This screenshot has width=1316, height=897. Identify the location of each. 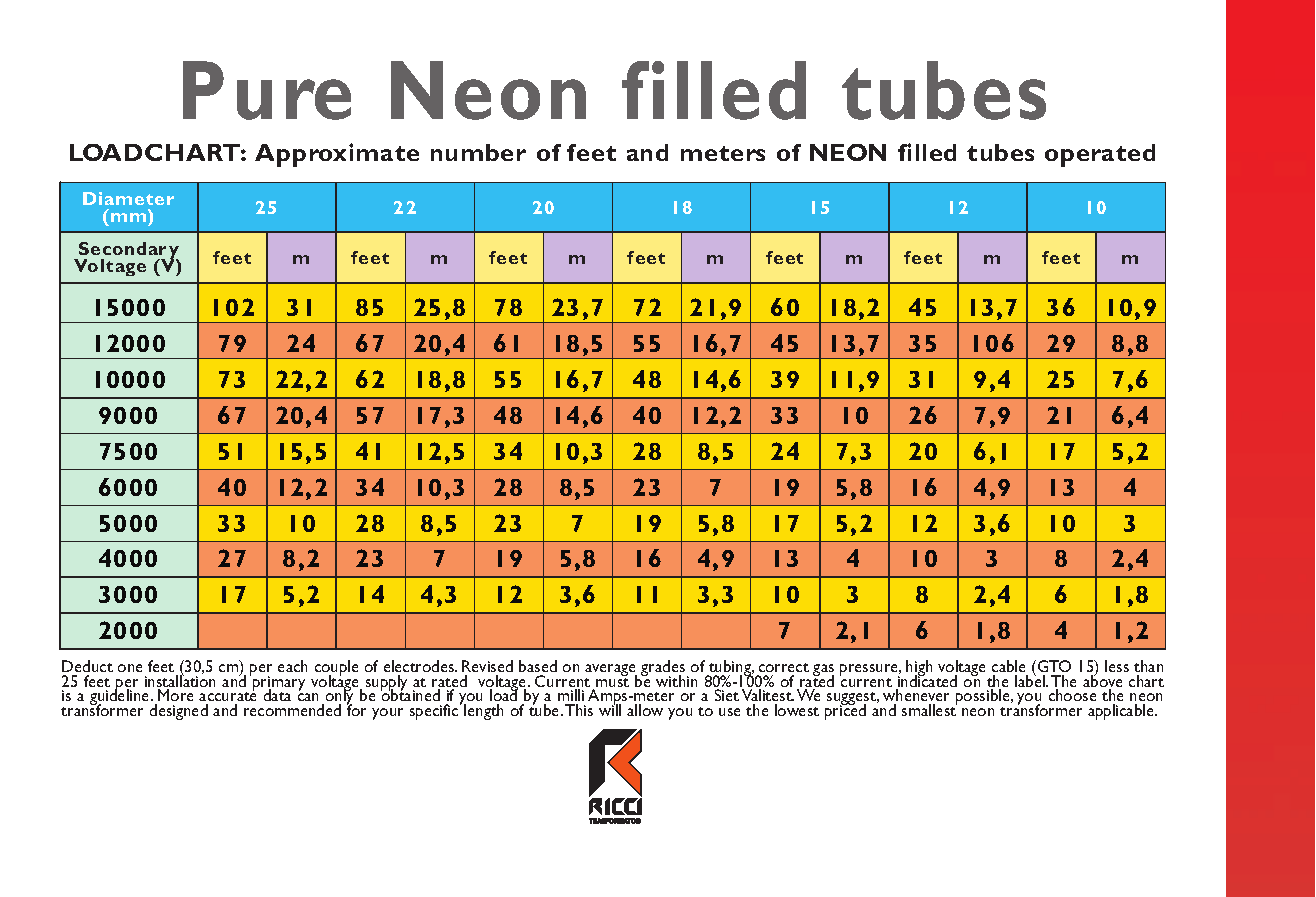
(292, 666).
